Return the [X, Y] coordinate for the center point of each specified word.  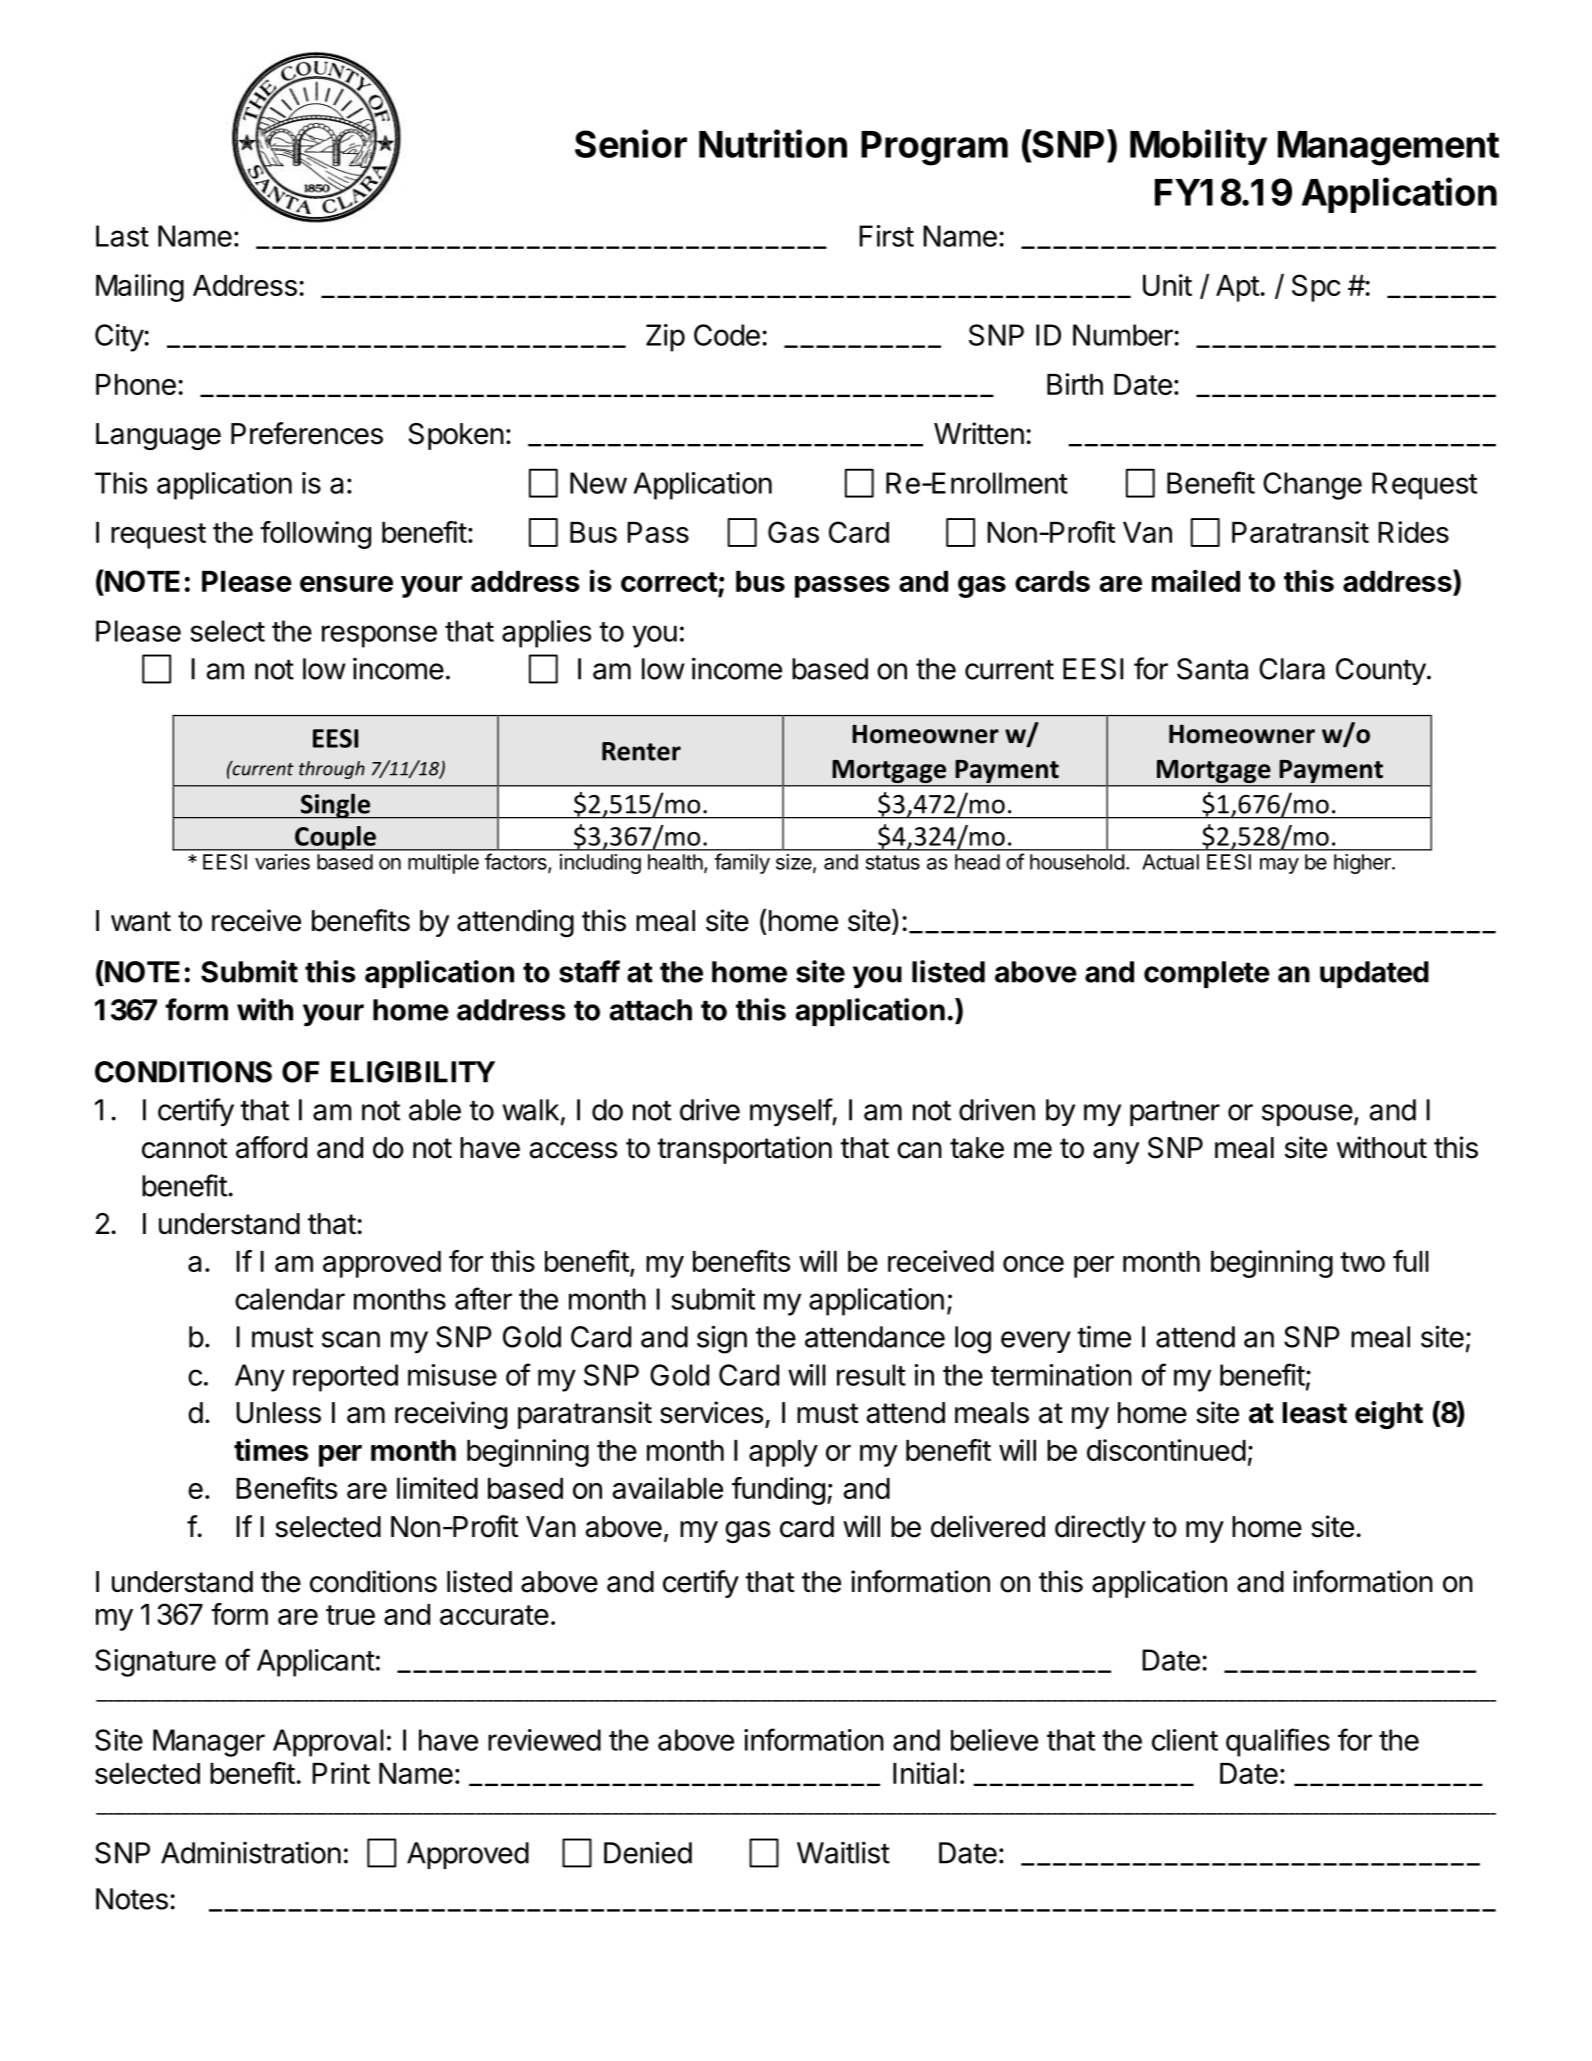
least [1314, 1413]
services [711, 1412]
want [141, 921]
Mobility [1198, 147]
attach [650, 1010]
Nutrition [773, 143]
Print [341, 1773]
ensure [346, 584]
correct [669, 582]
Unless [278, 1413]
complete [1207, 974]
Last [122, 236]
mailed [1196, 580]
